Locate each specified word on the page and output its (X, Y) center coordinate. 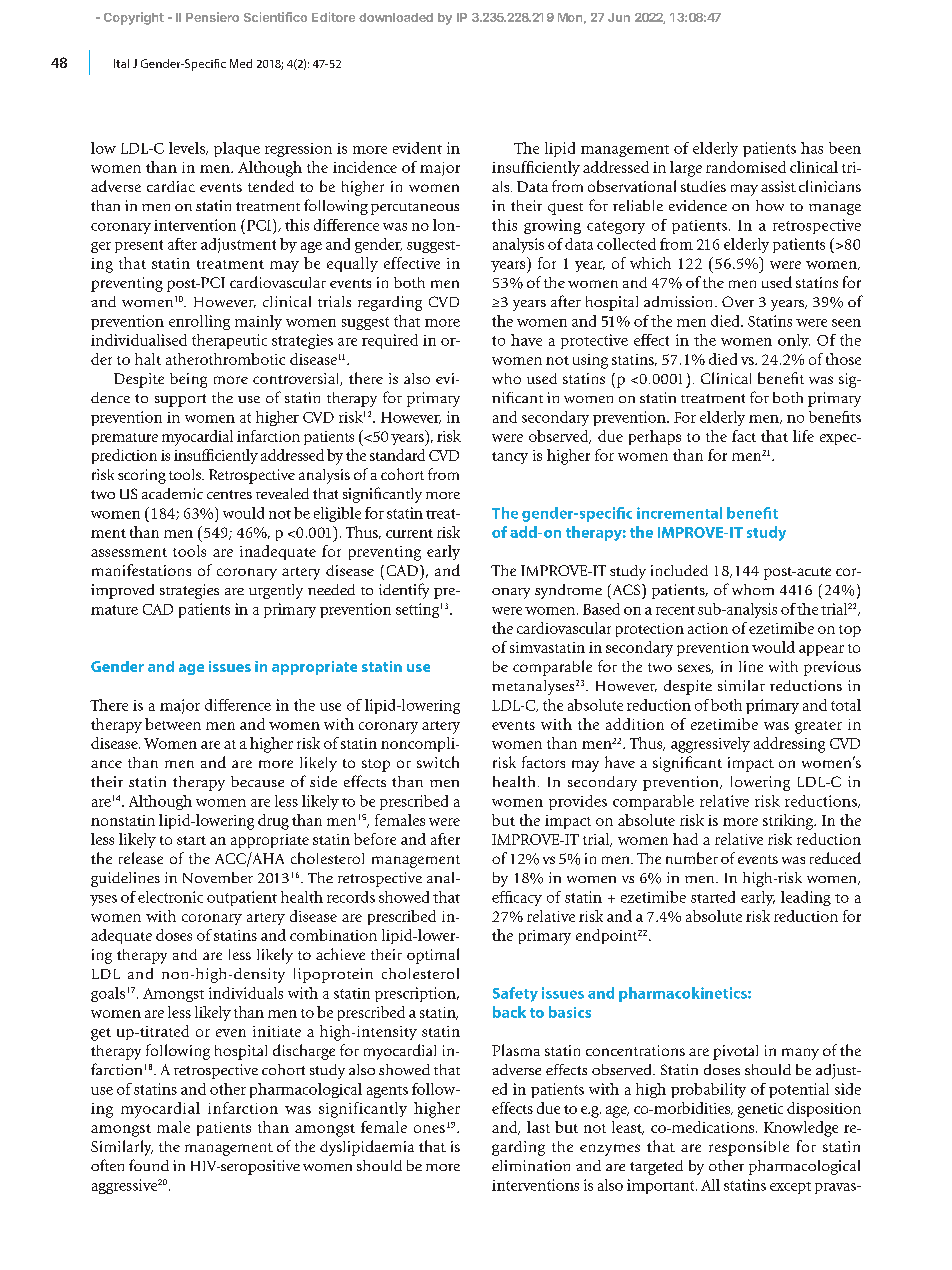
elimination (531, 1165)
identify (404, 591)
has (812, 148)
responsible (749, 1148)
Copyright (134, 18)
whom (753, 589)
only (794, 341)
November (218, 877)
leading (806, 898)
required (390, 341)
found (149, 1165)
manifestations (141, 570)
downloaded (396, 17)
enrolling (199, 322)
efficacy (517, 898)
